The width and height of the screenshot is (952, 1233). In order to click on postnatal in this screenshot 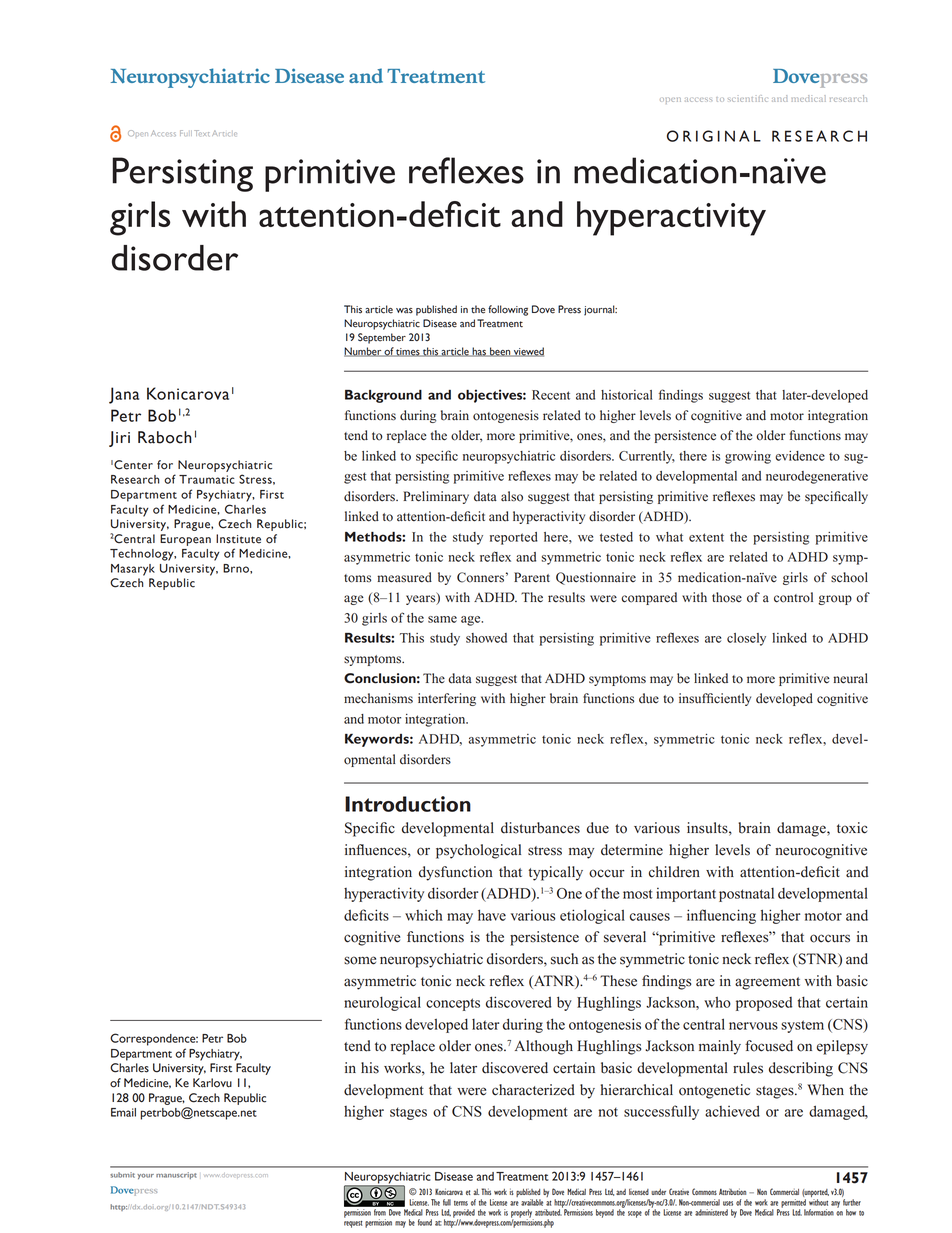, I will do `click(746, 895)`.
